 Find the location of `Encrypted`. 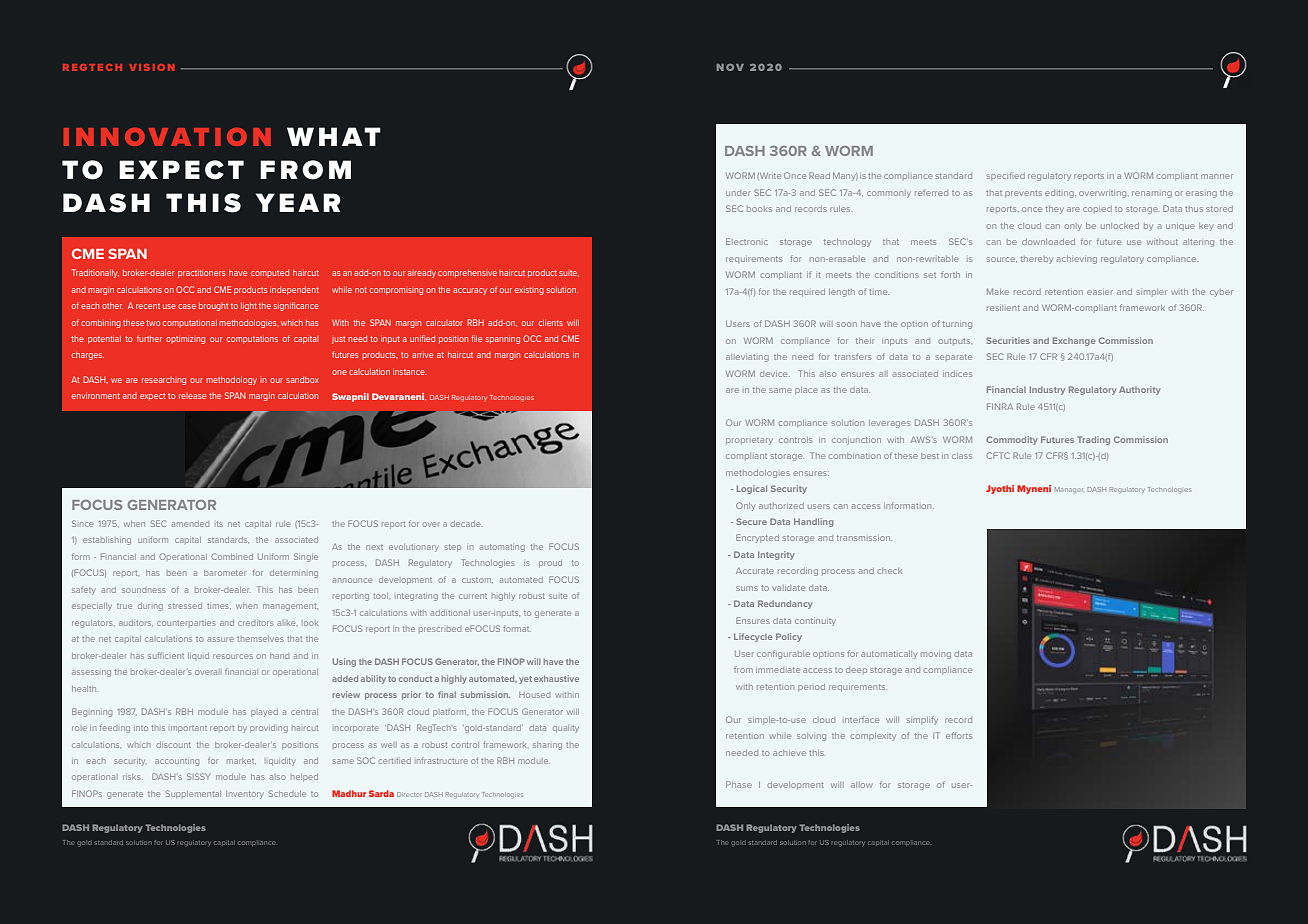

Encrypted is located at coordinates (757, 538).
